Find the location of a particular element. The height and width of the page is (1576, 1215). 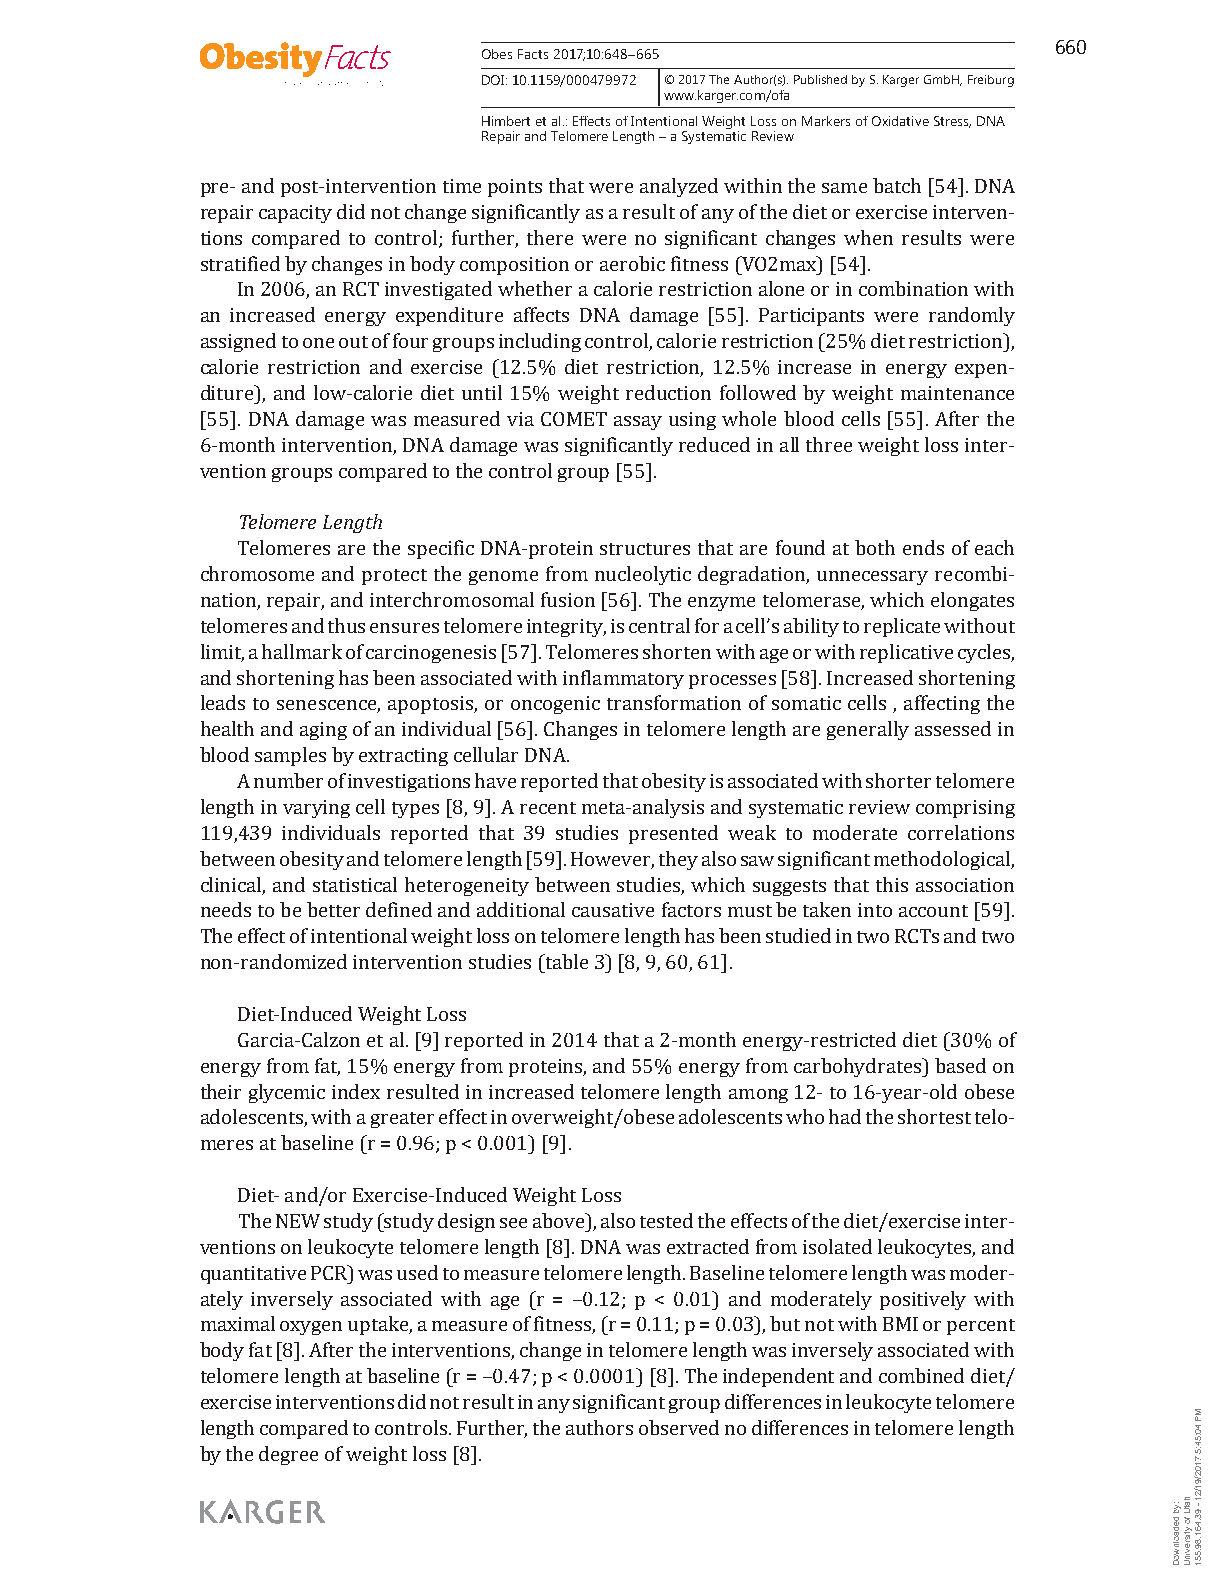

degree is located at coordinates (288, 1455).
